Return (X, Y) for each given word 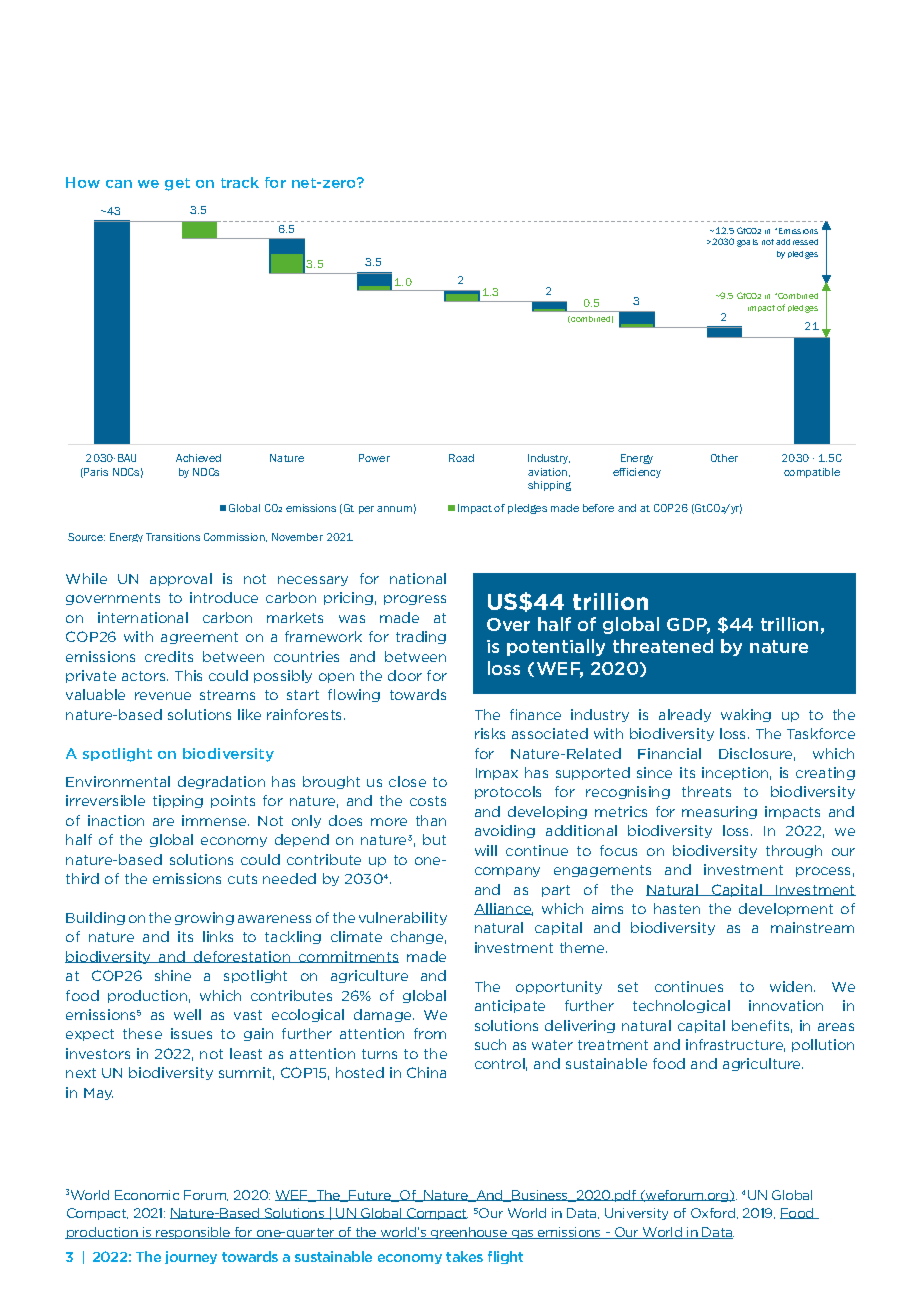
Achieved (198, 458)
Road (461, 458)
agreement (199, 638)
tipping (178, 801)
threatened (663, 646)
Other (724, 458)
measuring (719, 812)
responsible (193, 1233)
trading (421, 637)
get (177, 184)
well (187, 1014)
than (431, 820)
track (240, 182)
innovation (786, 1005)
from (430, 1033)
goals (747, 243)
